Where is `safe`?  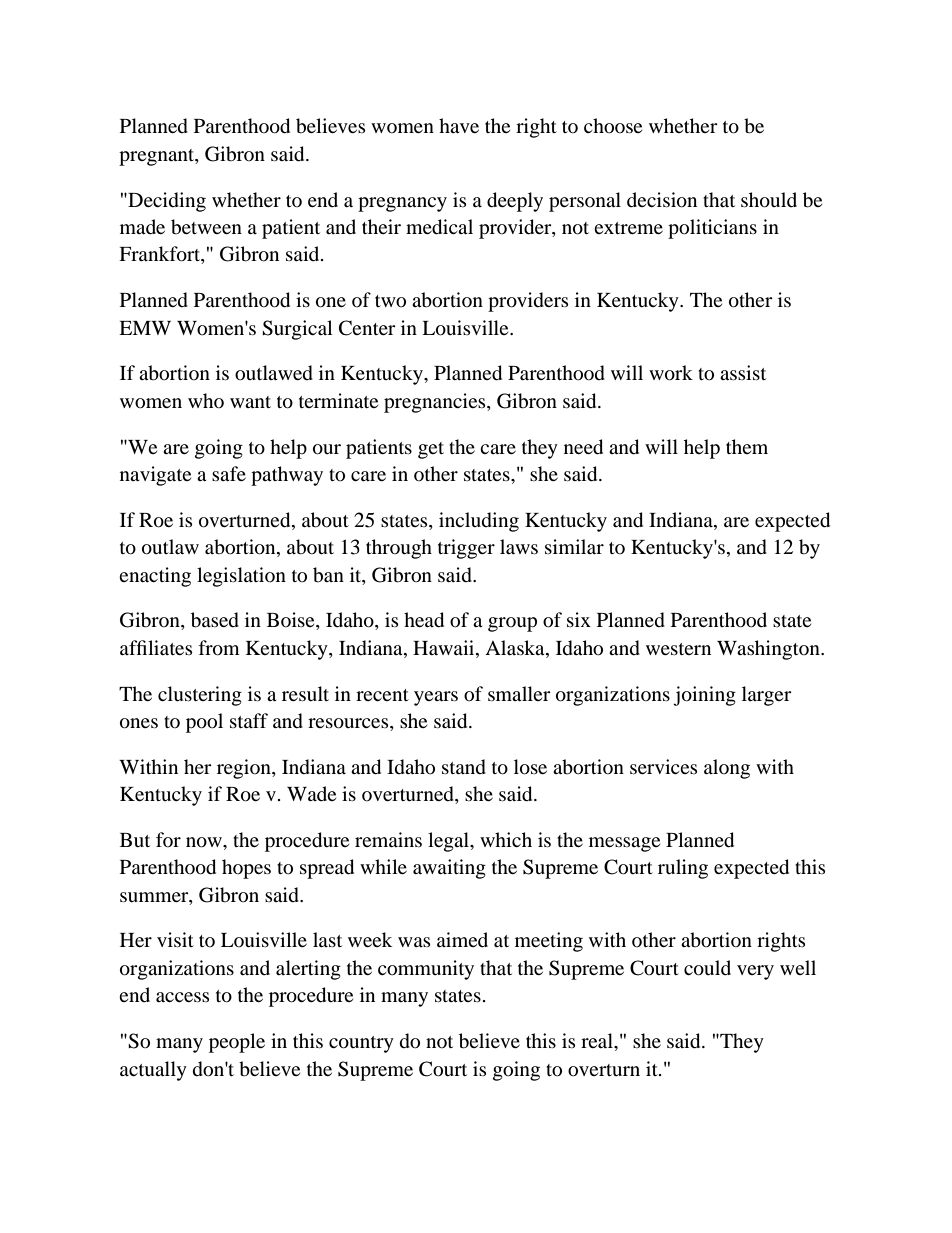 safe is located at coordinates (229, 473).
